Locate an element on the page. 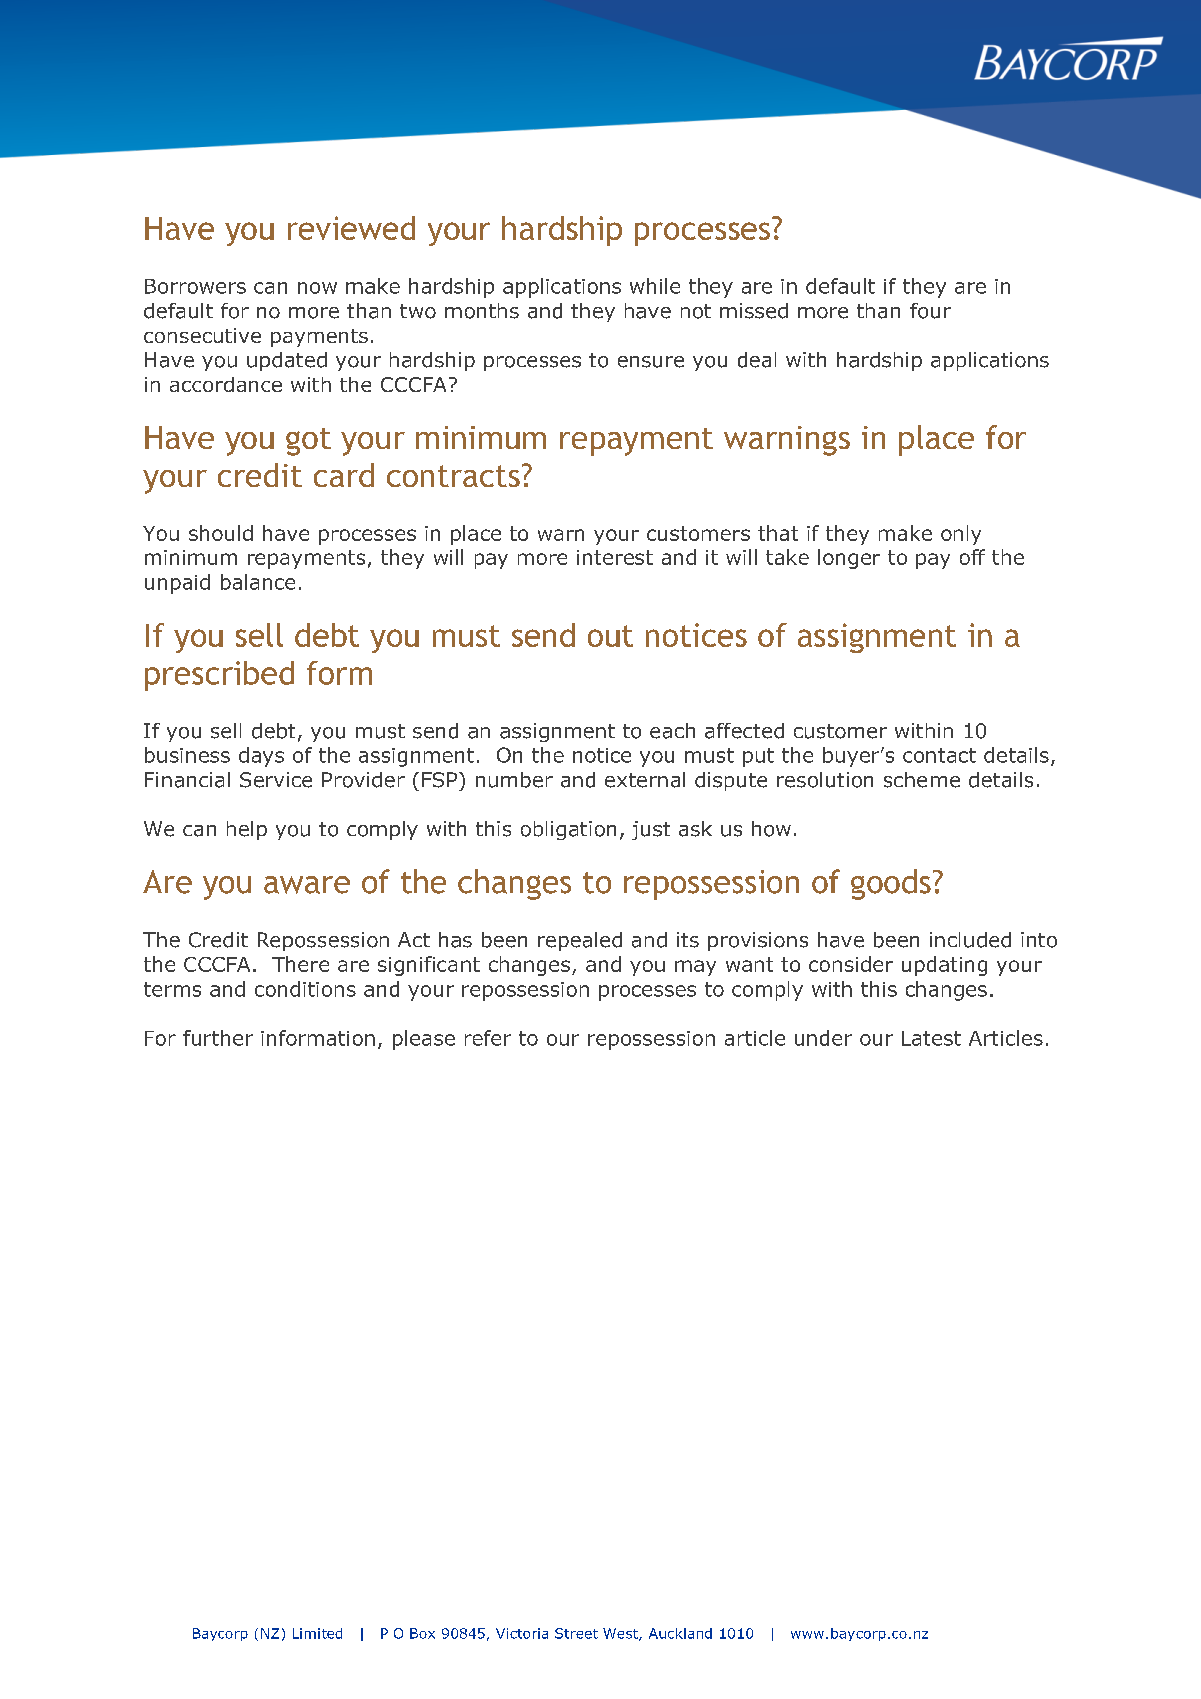 This page has width=1201, height=1699. while is located at coordinates (655, 286).
